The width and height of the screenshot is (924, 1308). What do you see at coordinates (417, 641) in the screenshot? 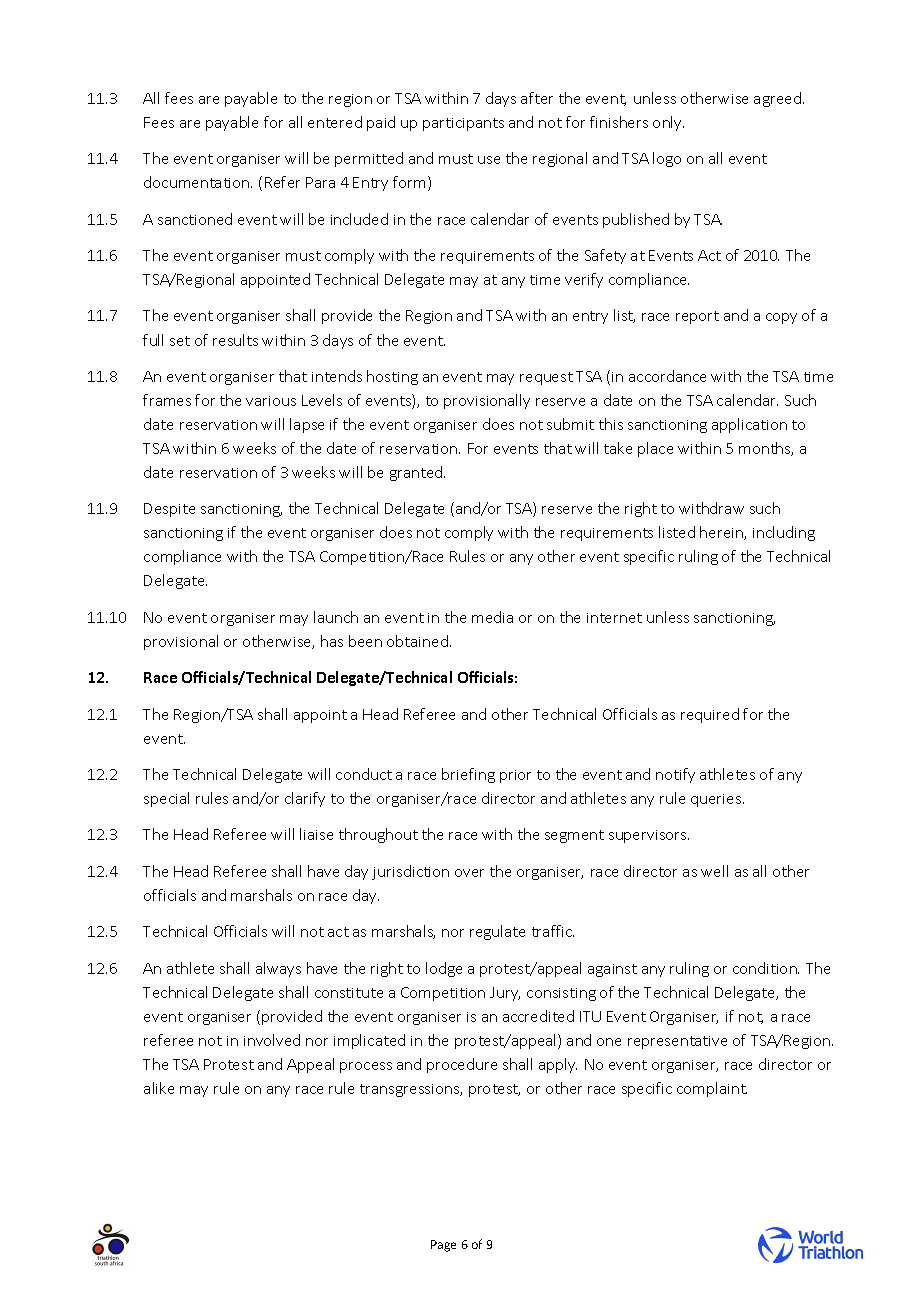
I see `obtained` at bounding box center [417, 641].
